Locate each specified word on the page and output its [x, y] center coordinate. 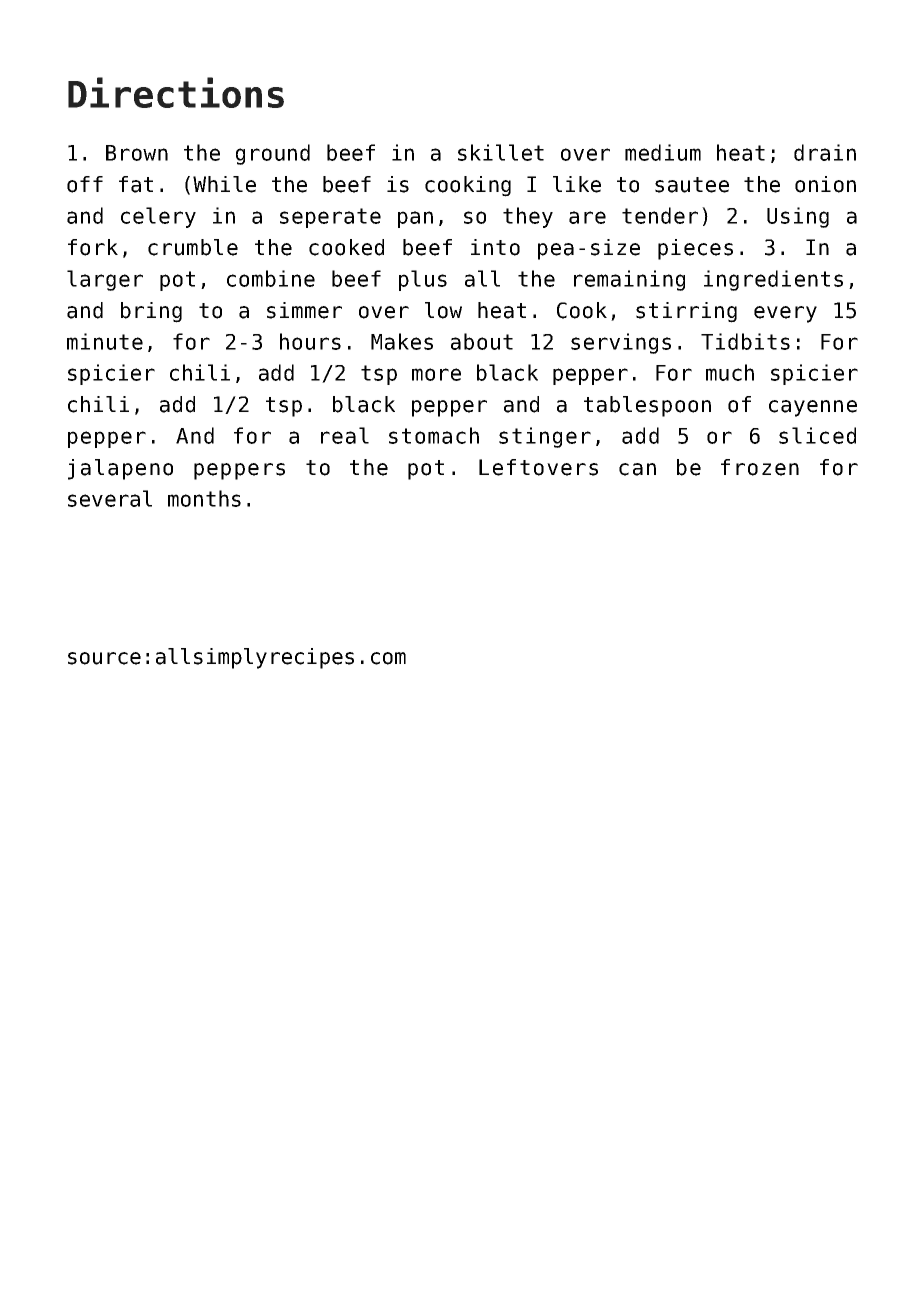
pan [415, 219]
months [204, 498]
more [436, 374]
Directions [176, 92]
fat [136, 184]
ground [273, 154]
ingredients [773, 280]
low [443, 310]
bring [151, 312]
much [730, 372]
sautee [692, 185]
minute [105, 341]
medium [663, 152]
